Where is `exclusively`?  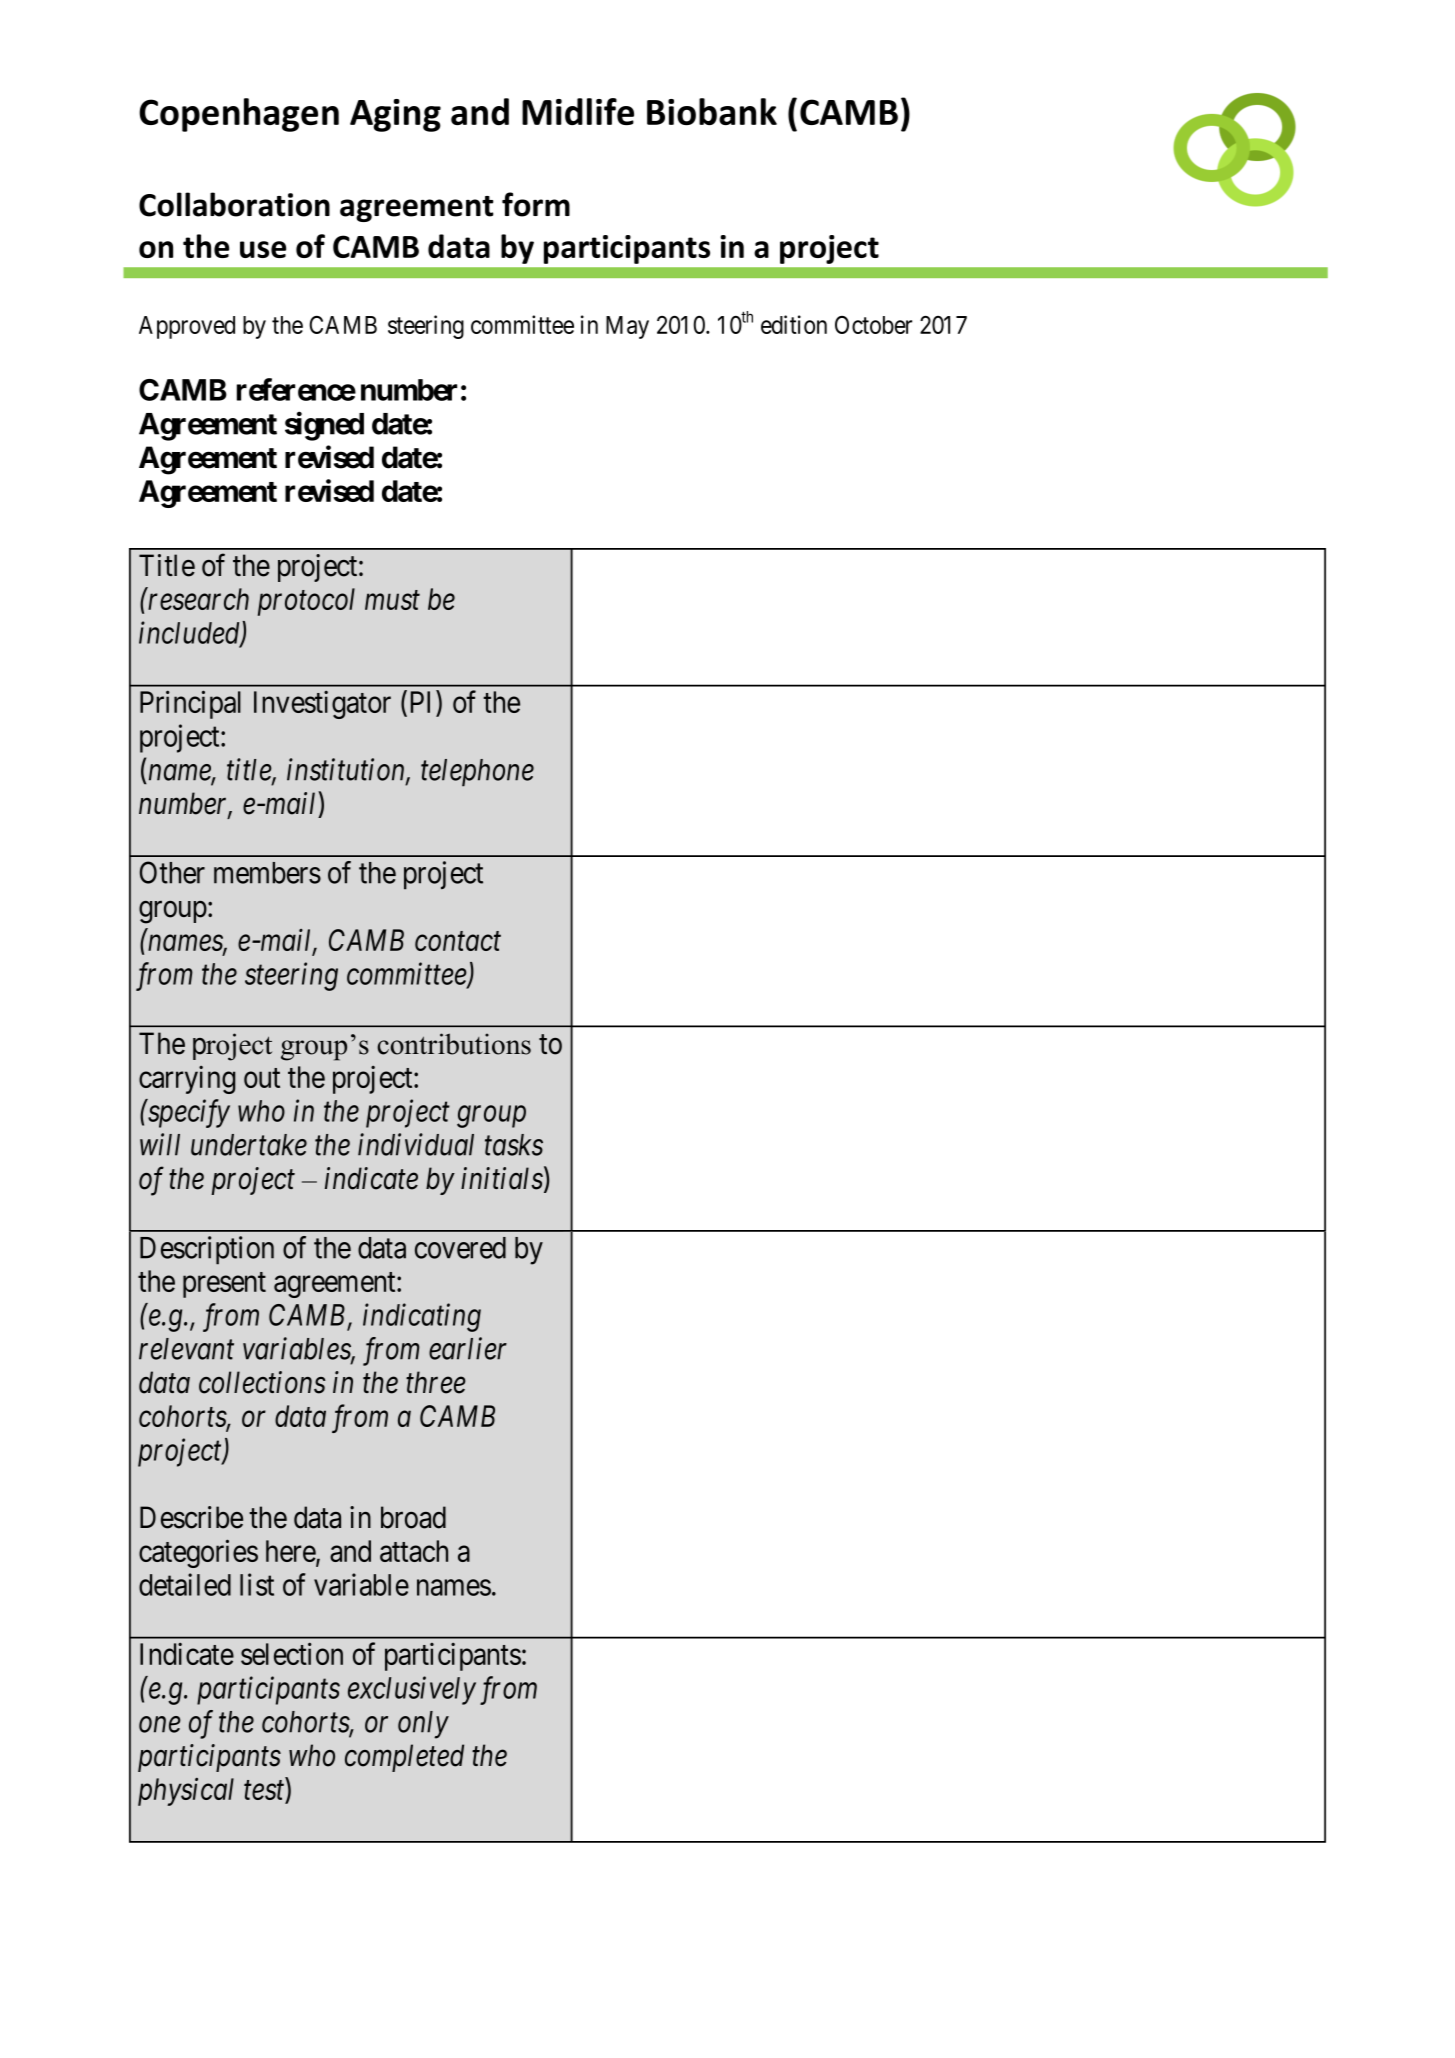
exclusively is located at coordinates (412, 1690).
